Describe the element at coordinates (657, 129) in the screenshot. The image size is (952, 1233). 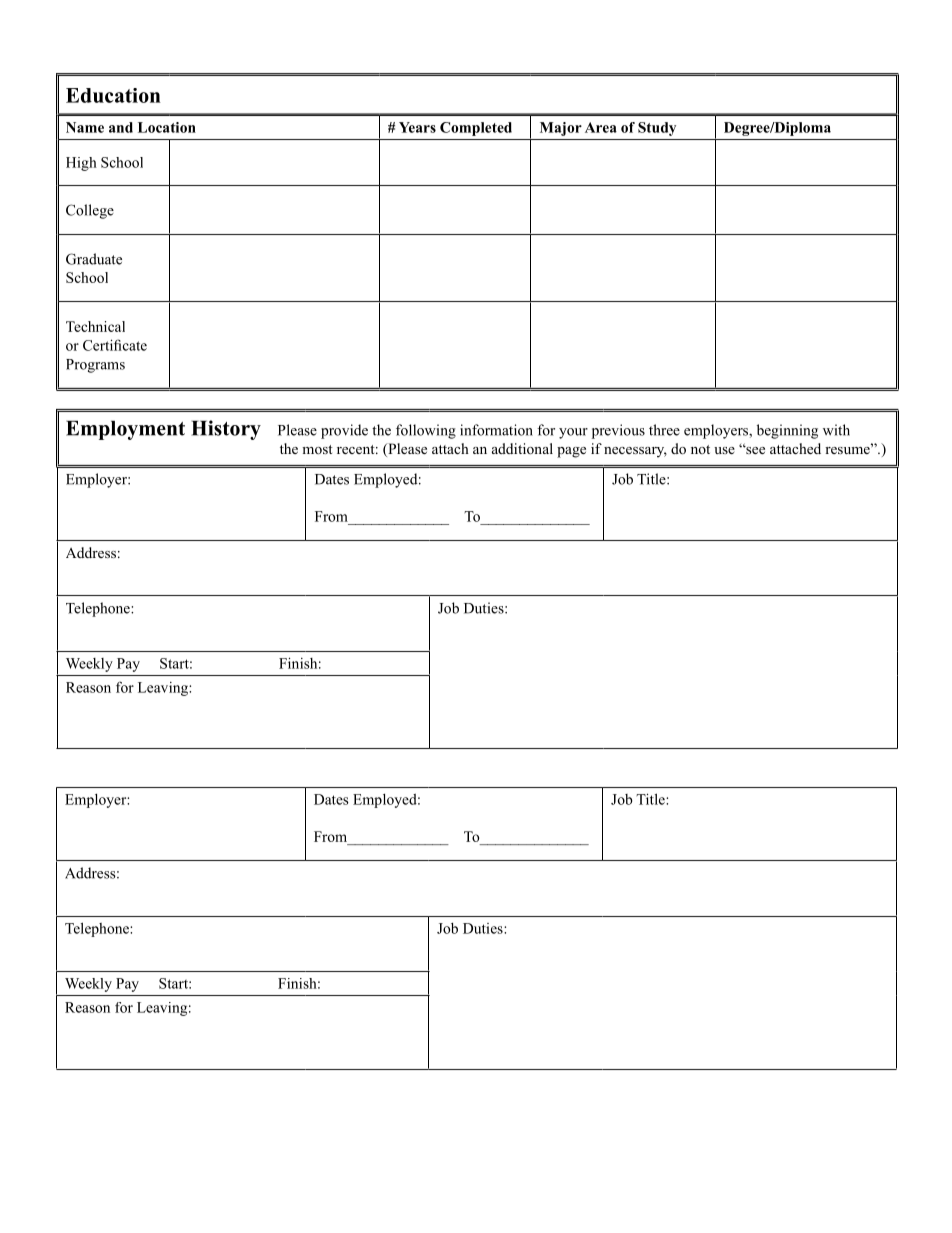
I see `Study` at that location.
